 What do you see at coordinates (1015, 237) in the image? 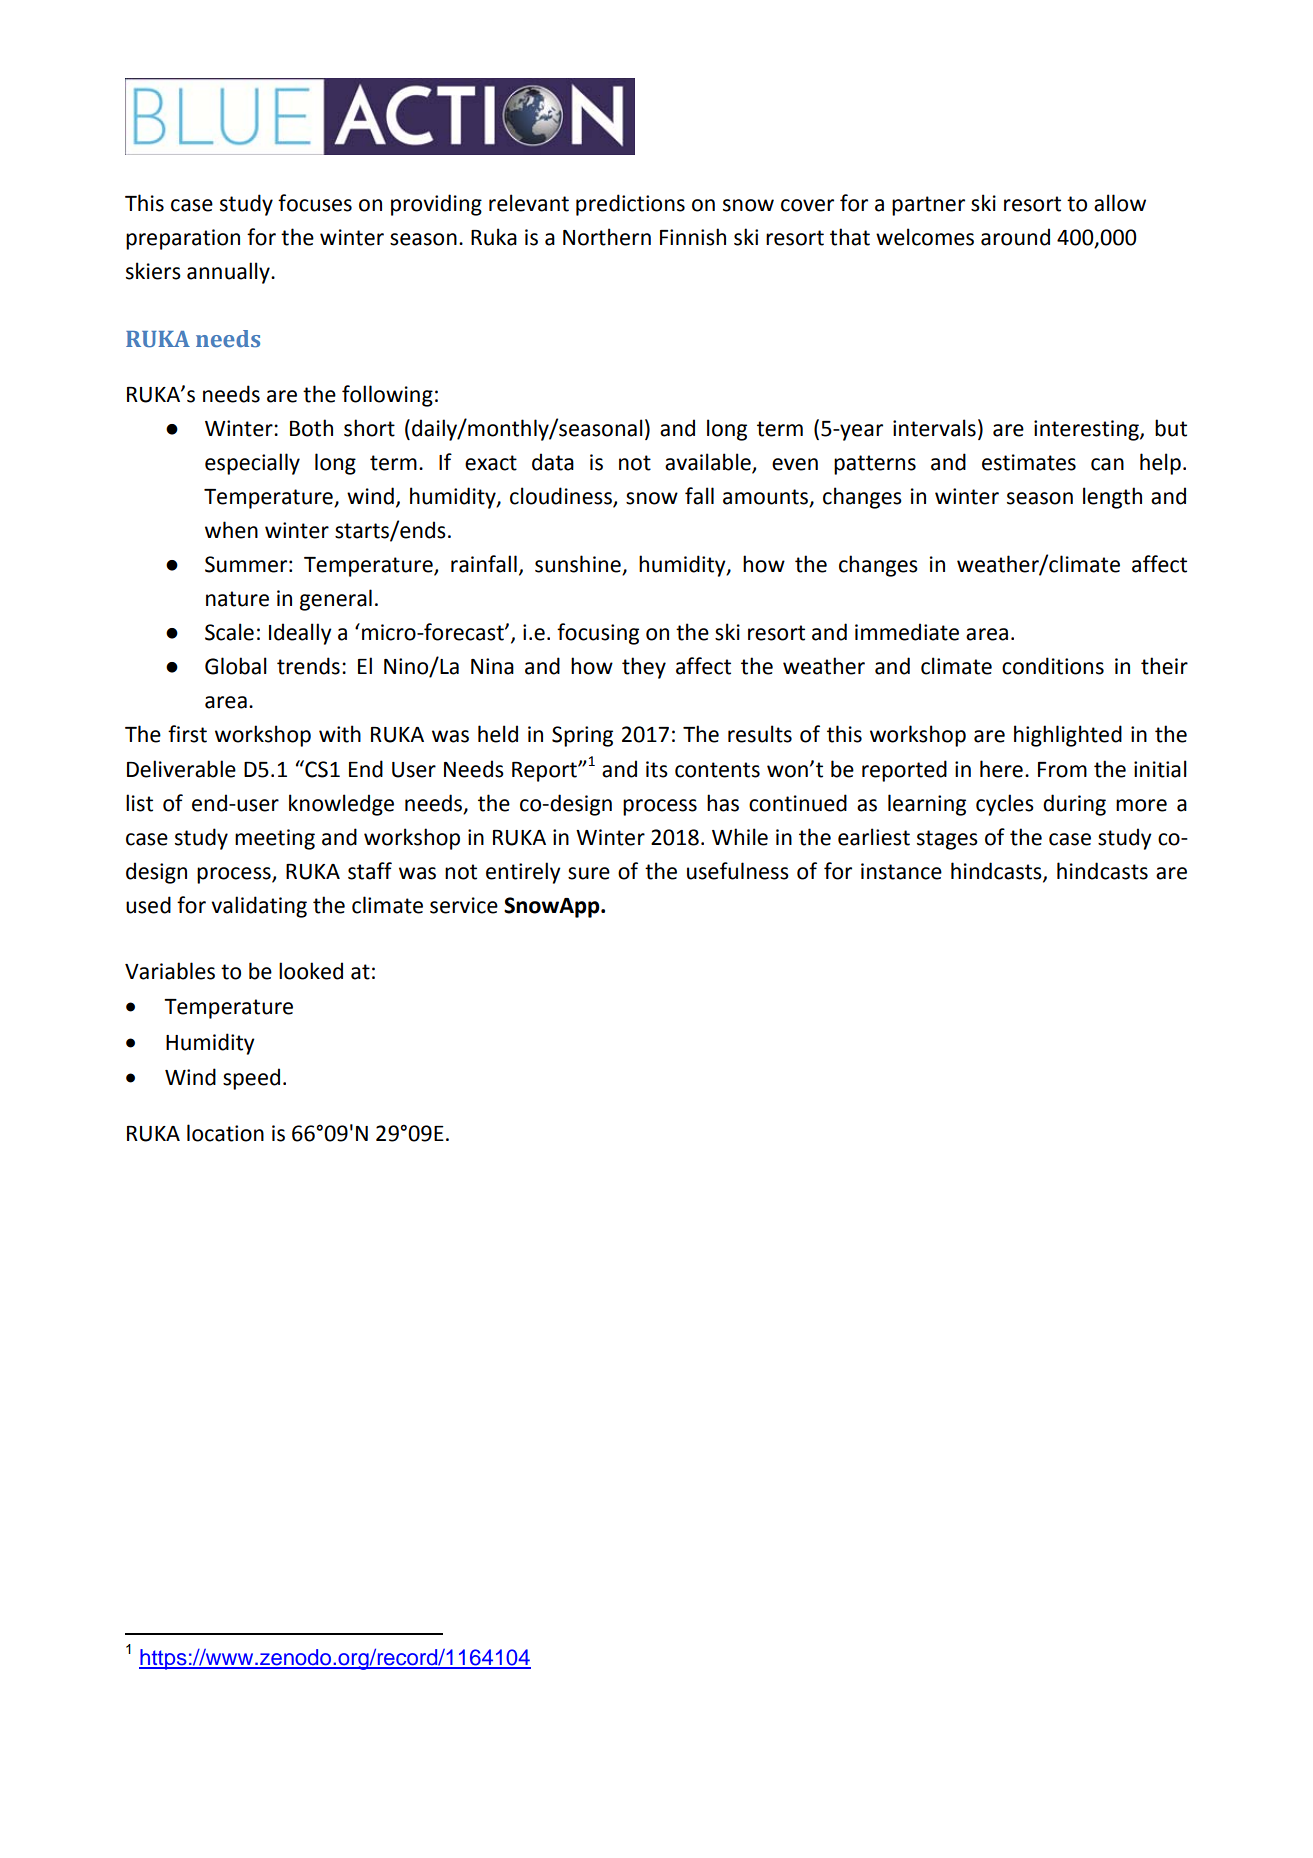
I see `around` at bounding box center [1015, 237].
